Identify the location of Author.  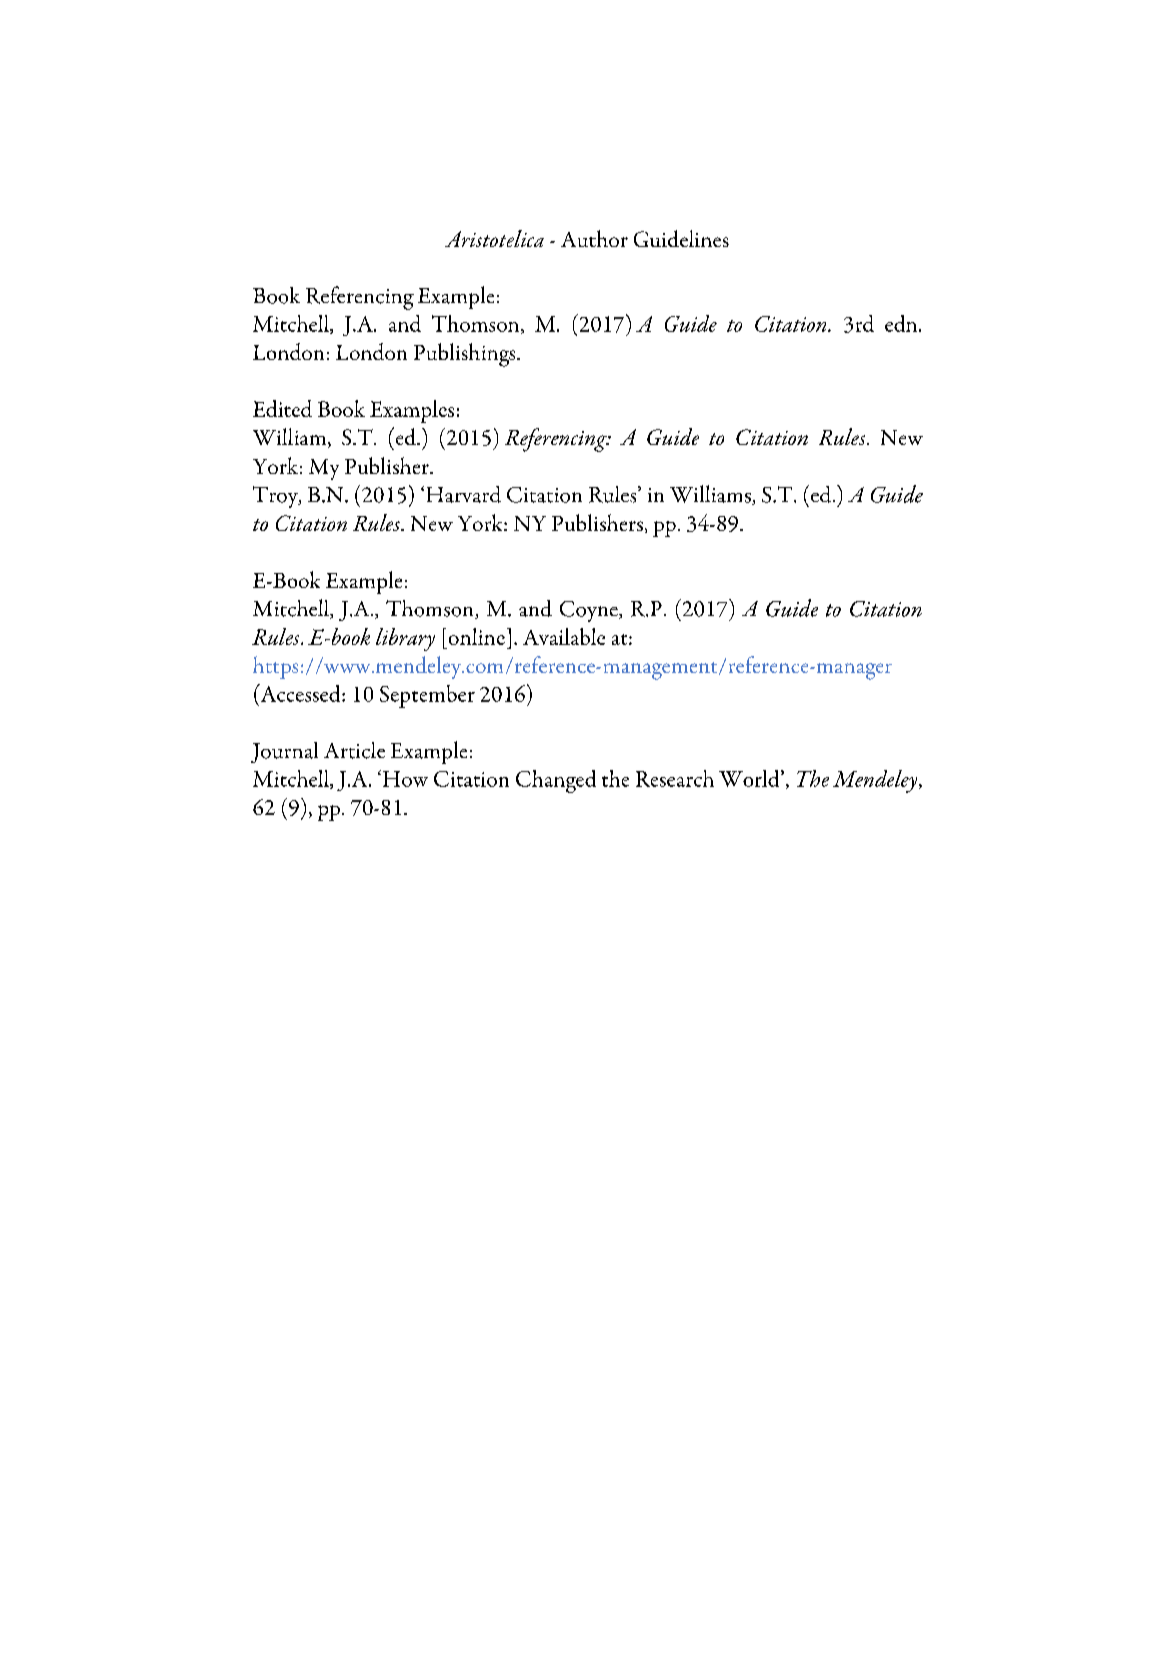
(594, 238).
